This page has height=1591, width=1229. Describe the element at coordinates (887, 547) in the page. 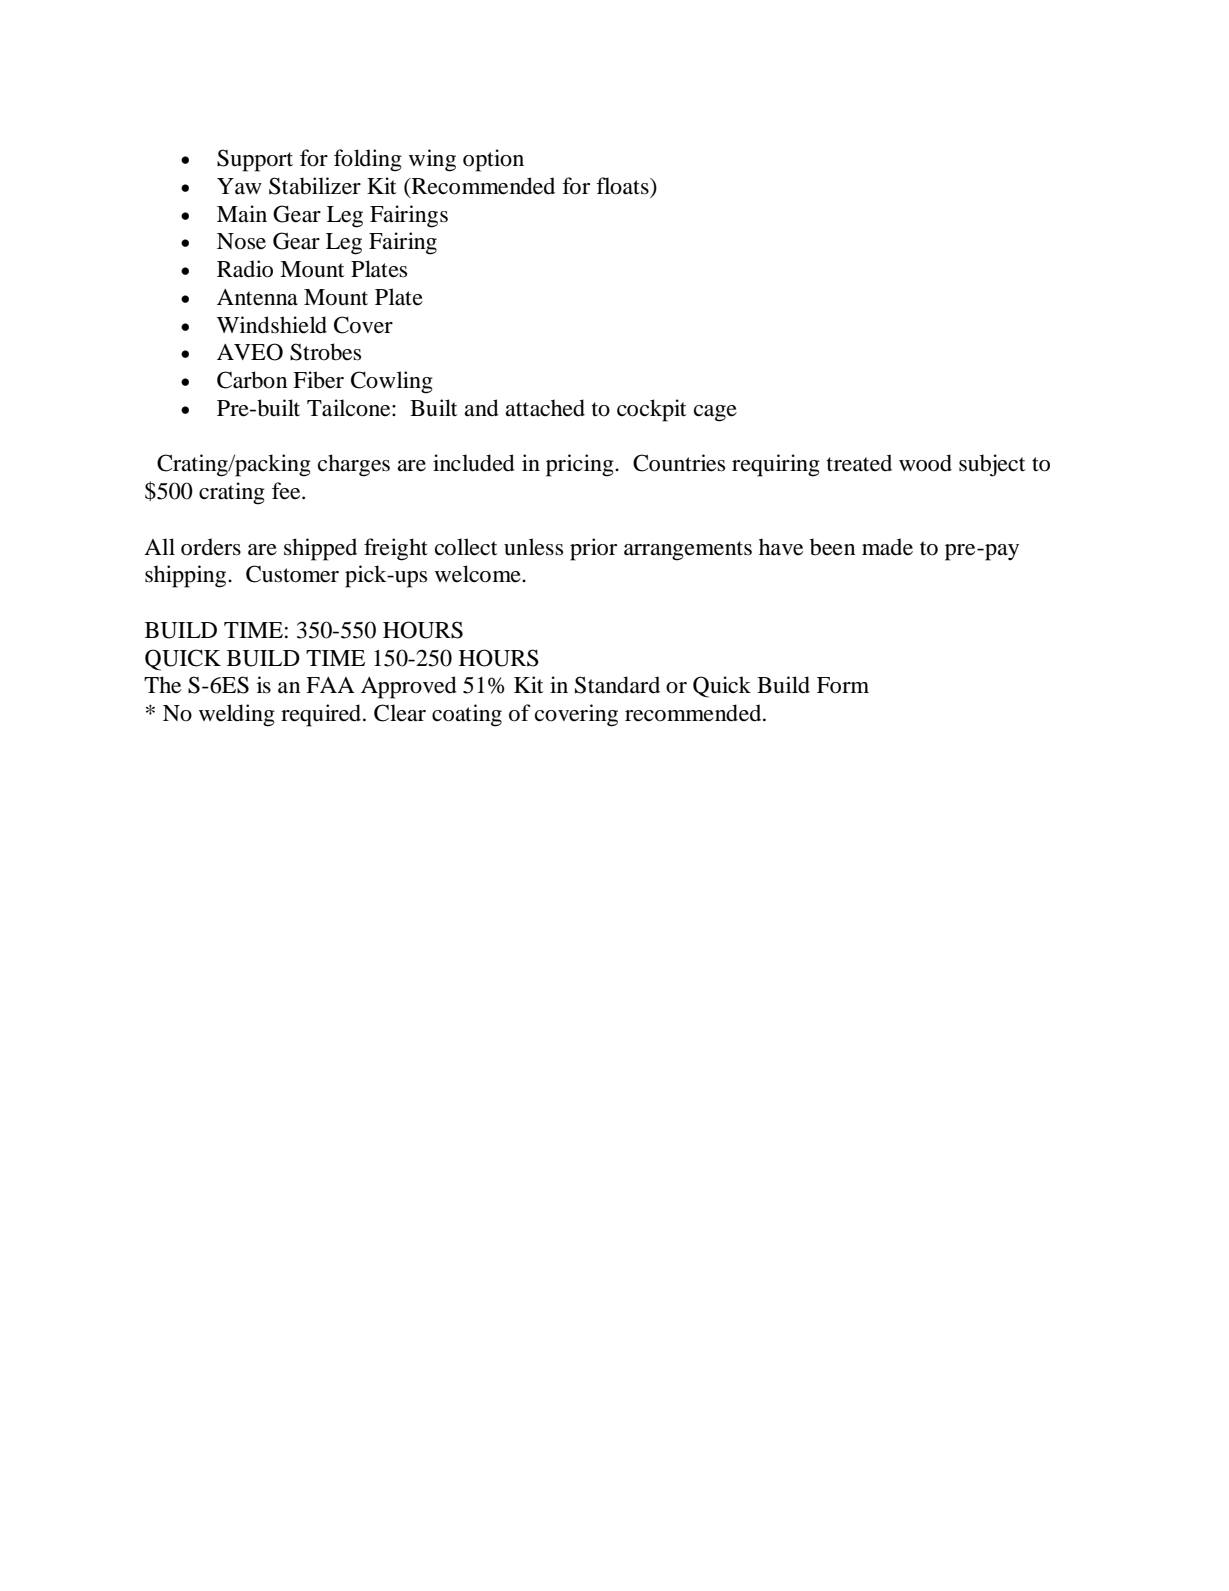

I see `made` at that location.
